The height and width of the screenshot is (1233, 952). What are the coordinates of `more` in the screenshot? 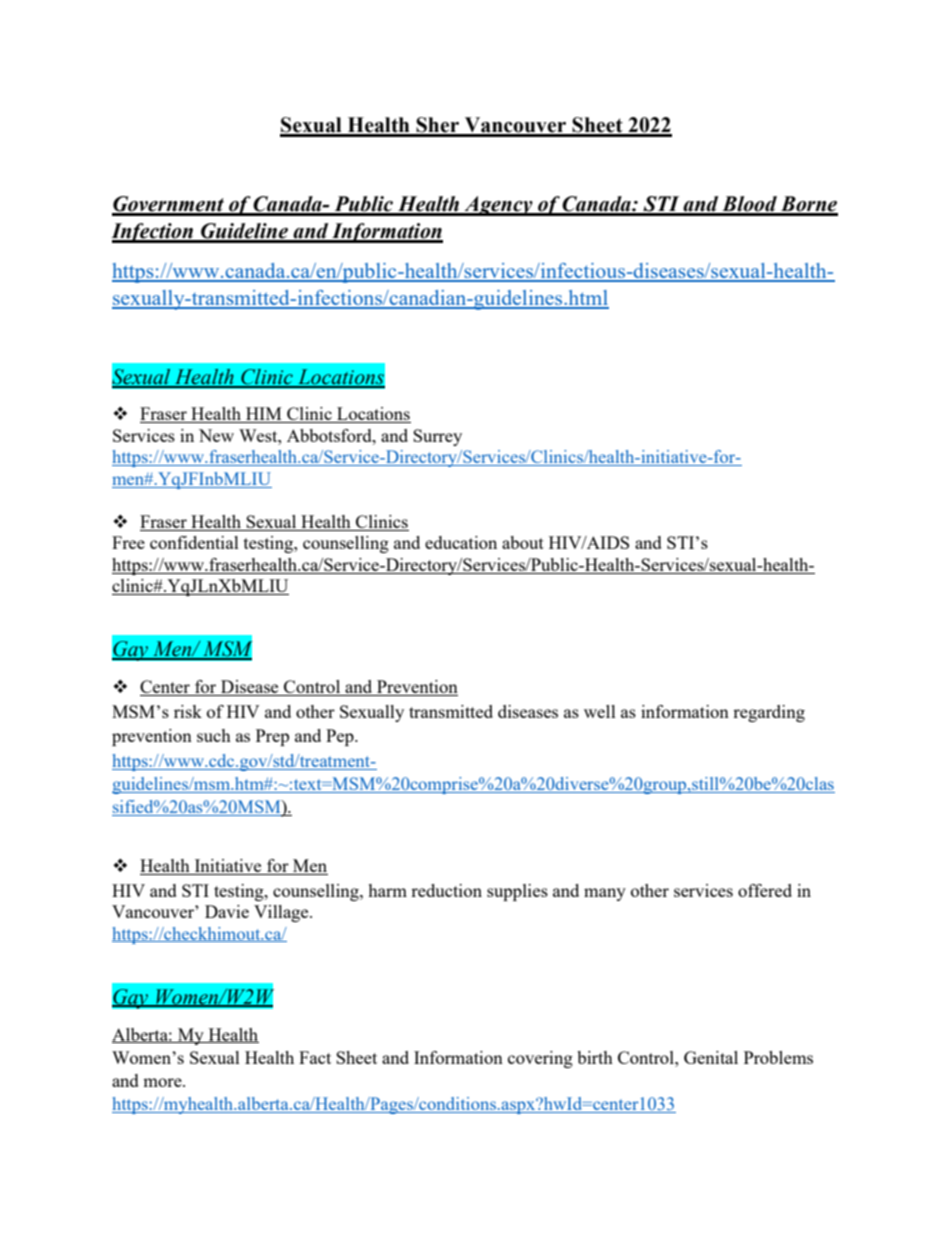 It's located at (163, 1082).
